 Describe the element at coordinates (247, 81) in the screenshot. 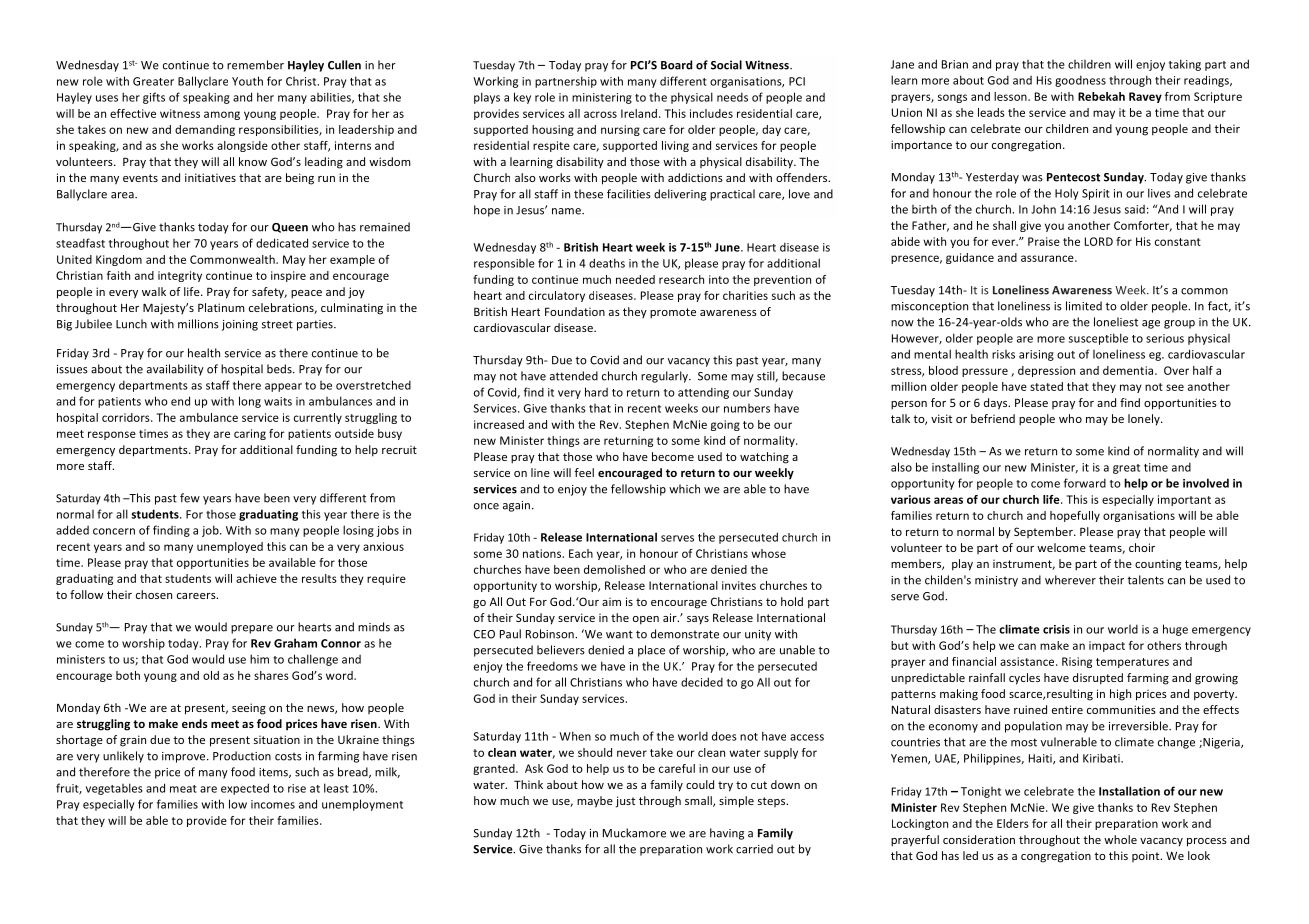

I see `Youth` at that location.
